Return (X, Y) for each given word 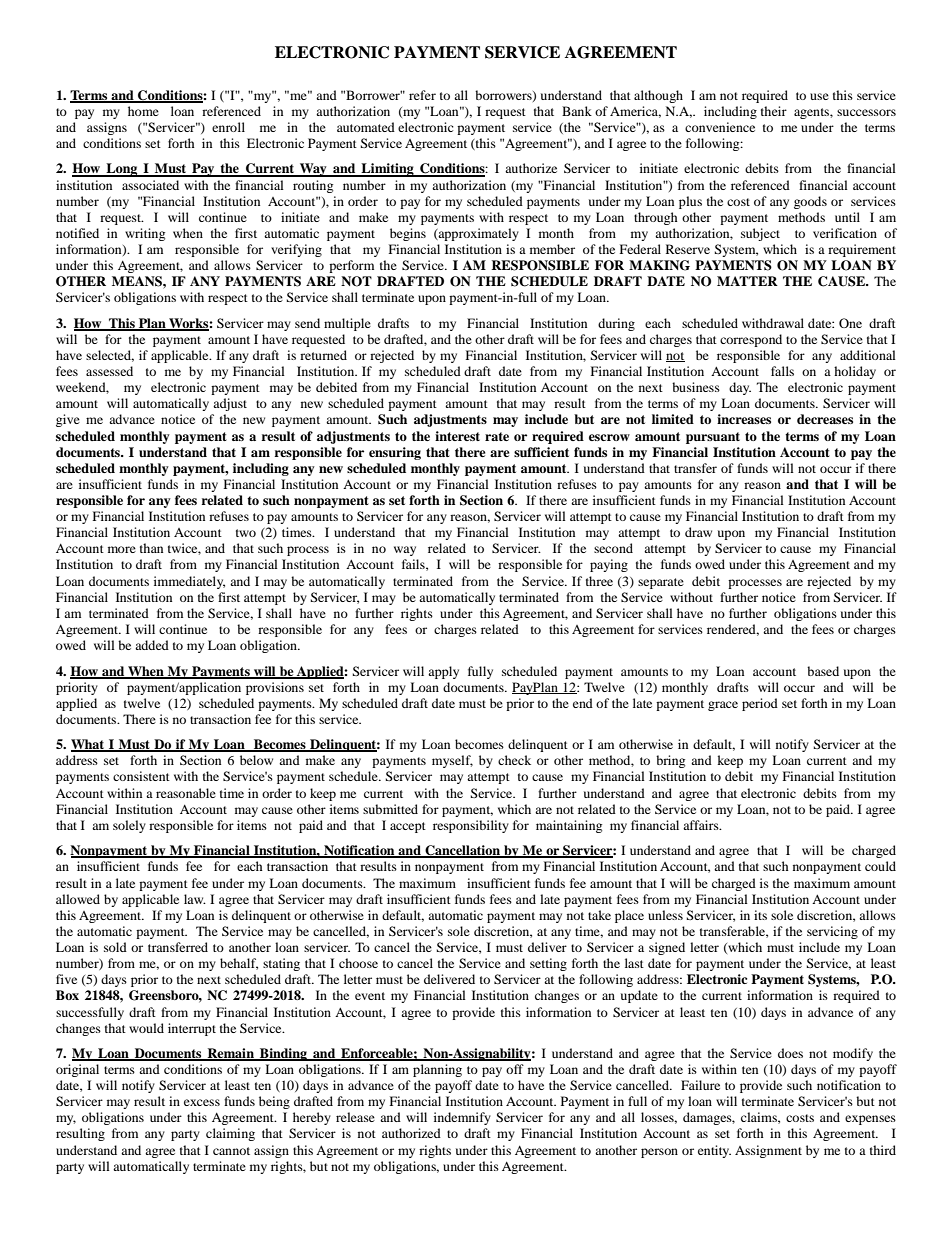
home (143, 111)
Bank (577, 111)
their (774, 111)
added (152, 645)
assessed (109, 371)
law (195, 899)
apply (443, 672)
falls (782, 371)
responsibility (471, 826)
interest (457, 436)
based (823, 671)
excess (202, 1102)
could (880, 866)
